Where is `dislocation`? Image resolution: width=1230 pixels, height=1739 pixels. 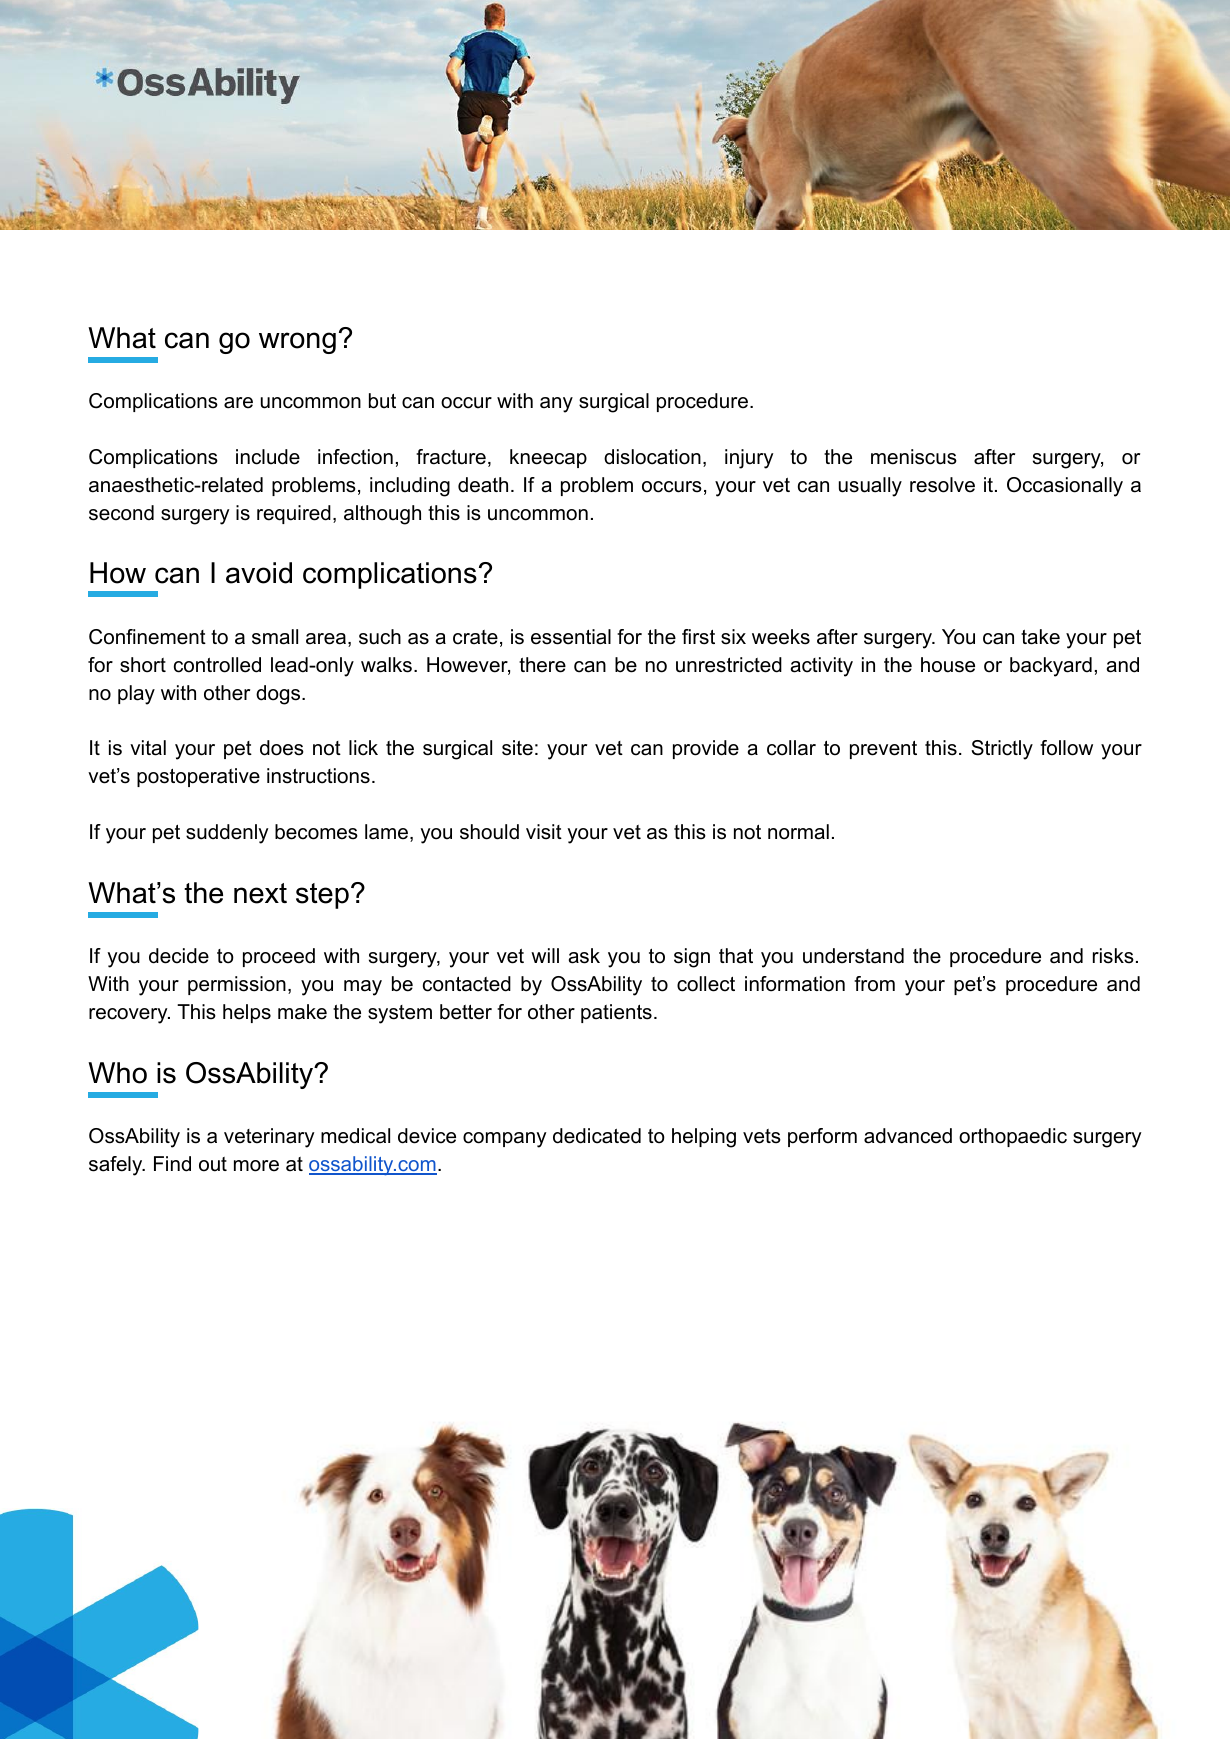 dislocation is located at coordinates (652, 457).
